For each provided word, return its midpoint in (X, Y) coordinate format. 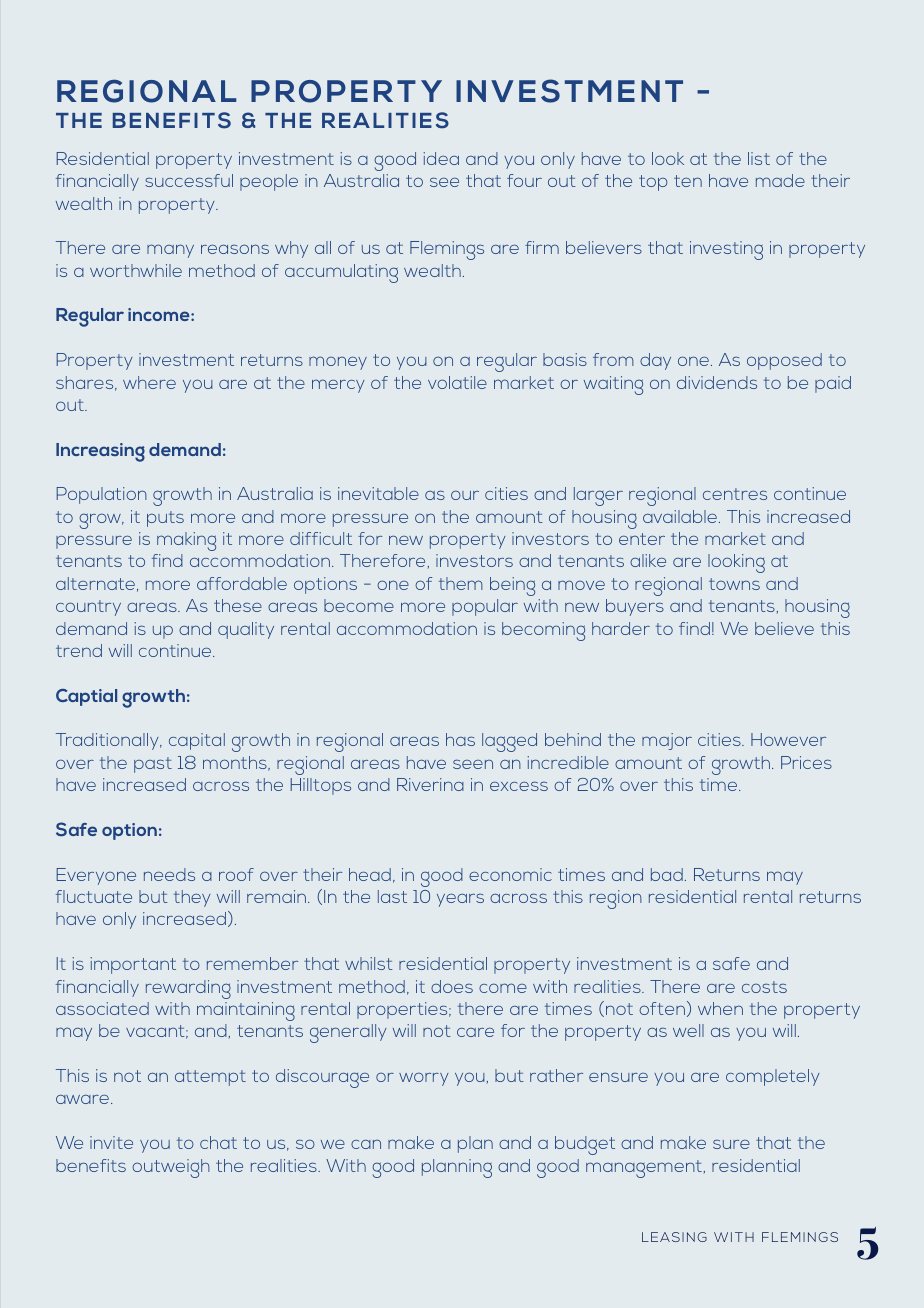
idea (441, 158)
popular (485, 607)
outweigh (171, 1168)
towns (734, 584)
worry (424, 1079)
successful (189, 180)
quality (246, 630)
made (780, 180)
